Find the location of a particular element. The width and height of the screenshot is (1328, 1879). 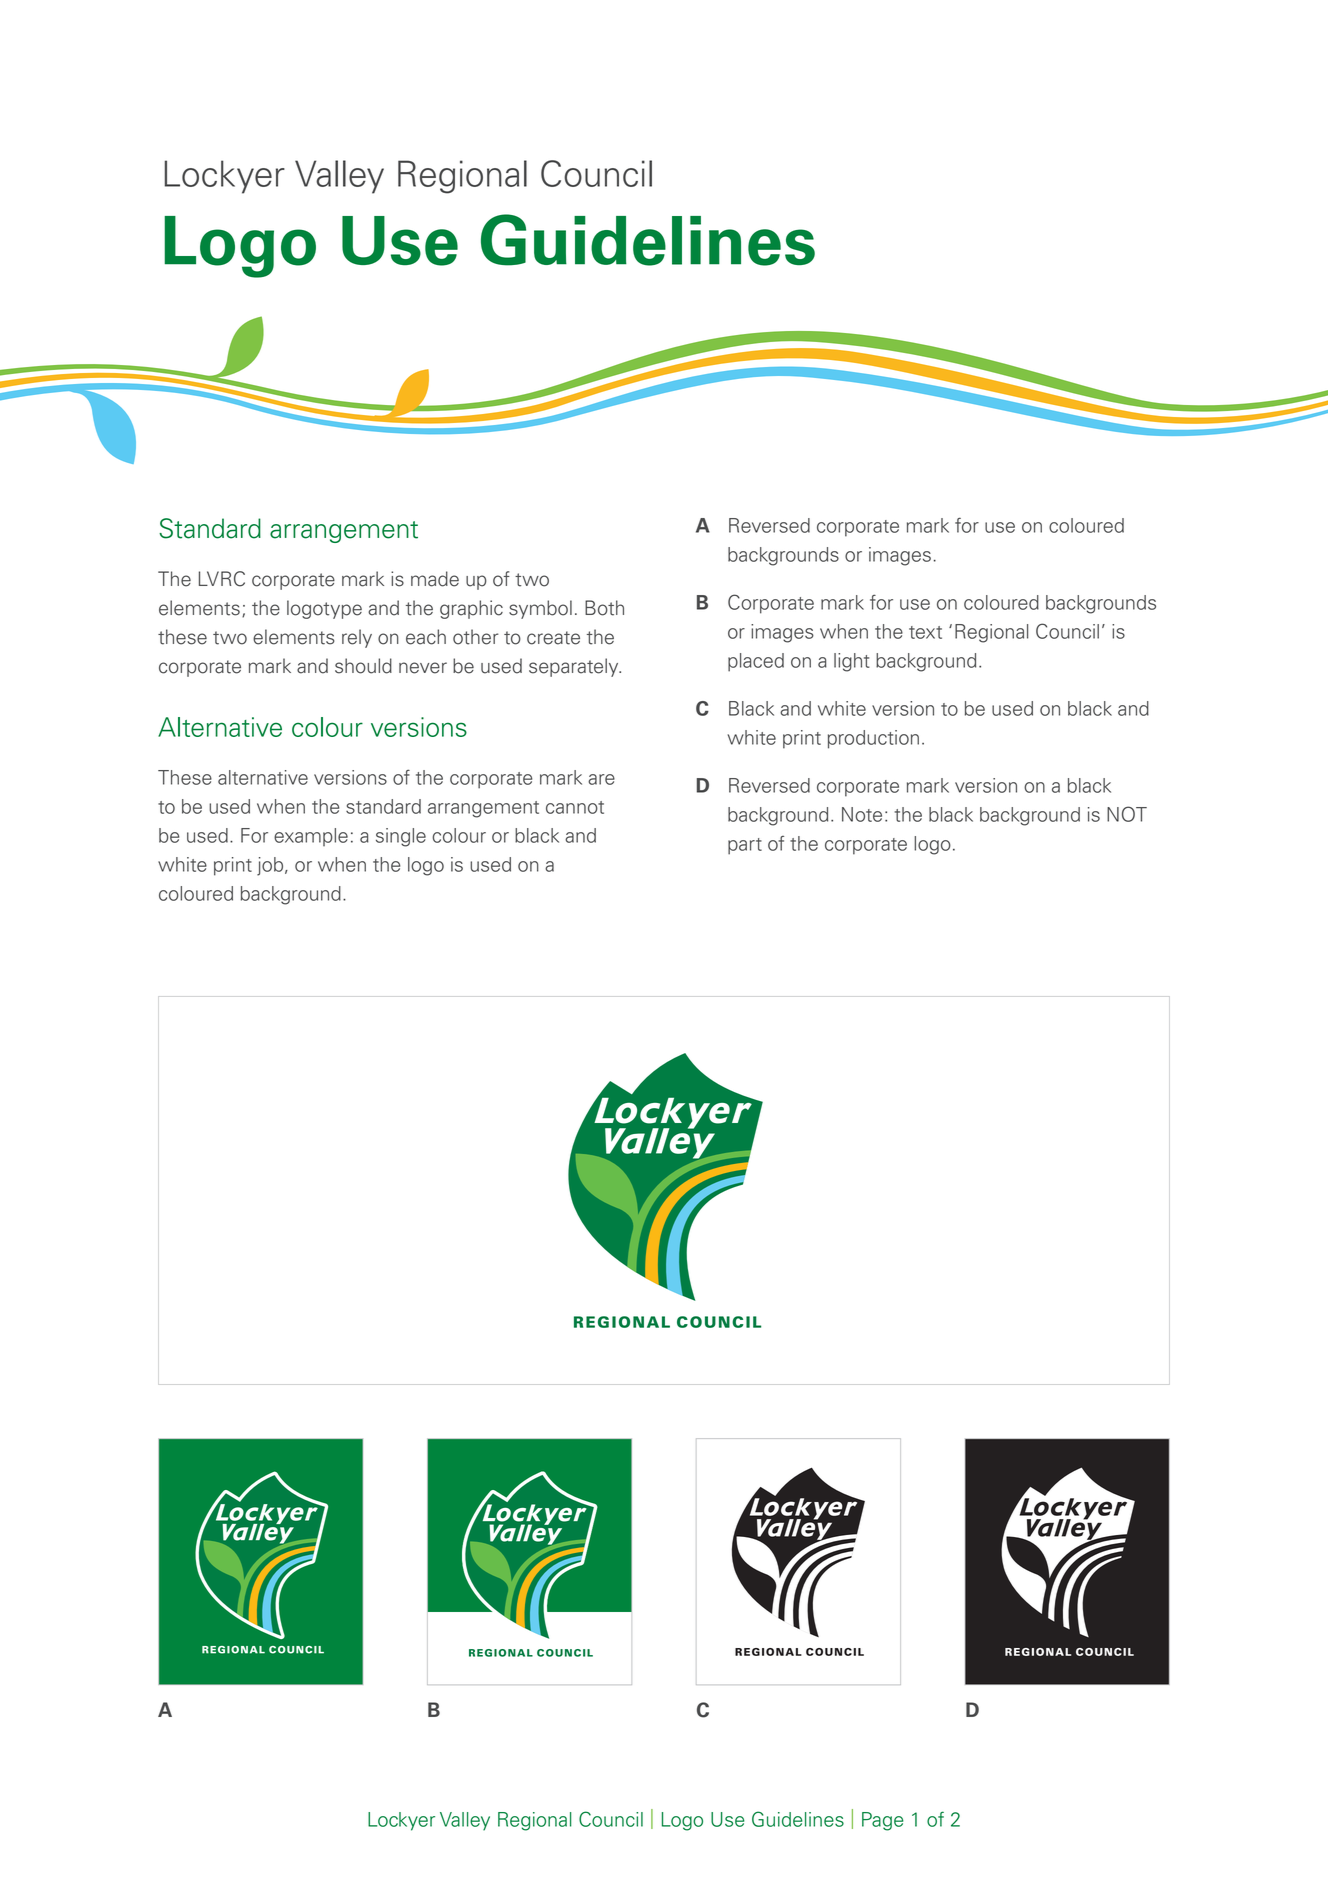

Note is located at coordinates (862, 814).
